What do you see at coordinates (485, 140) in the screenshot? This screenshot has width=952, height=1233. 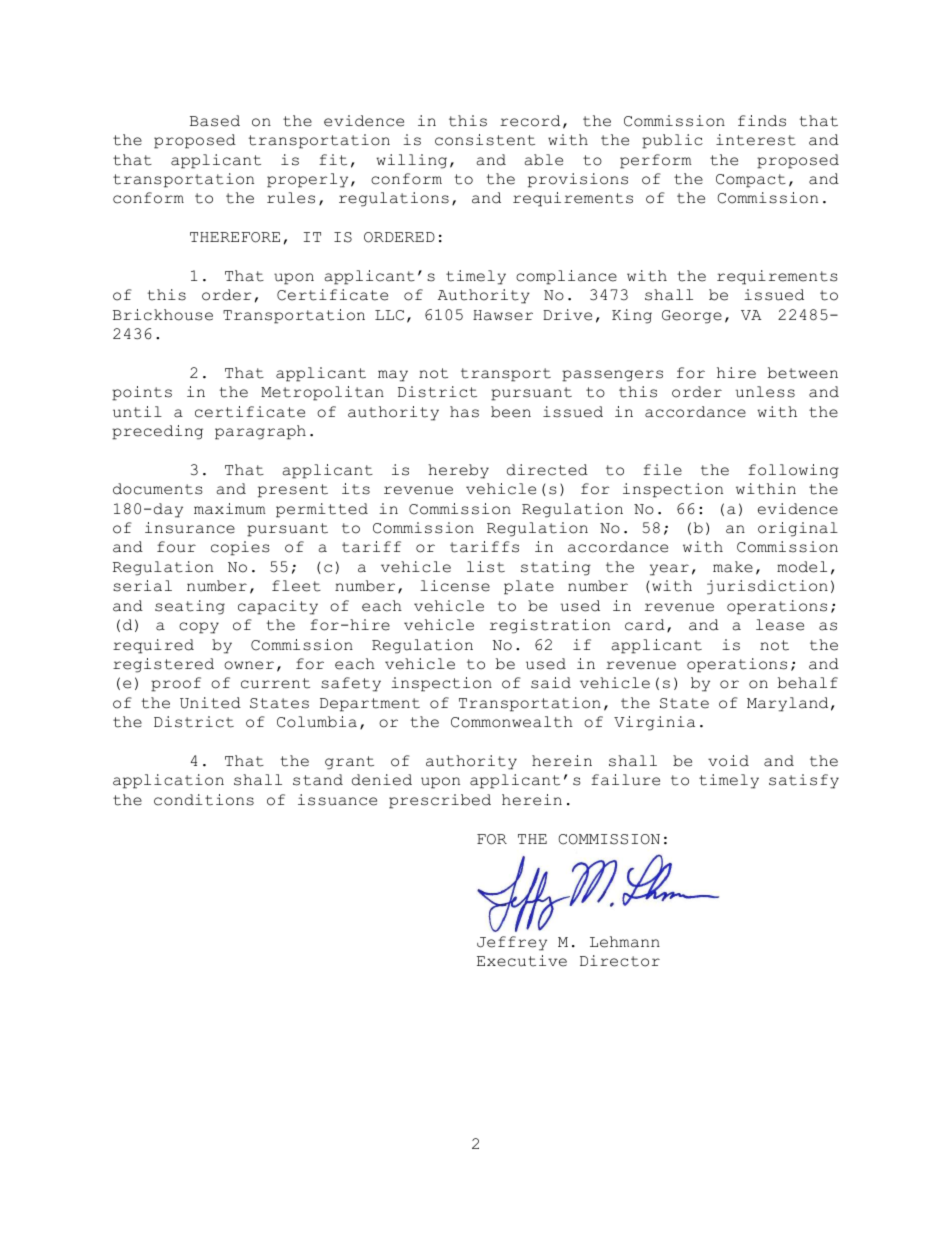 I see `consistent` at bounding box center [485, 140].
